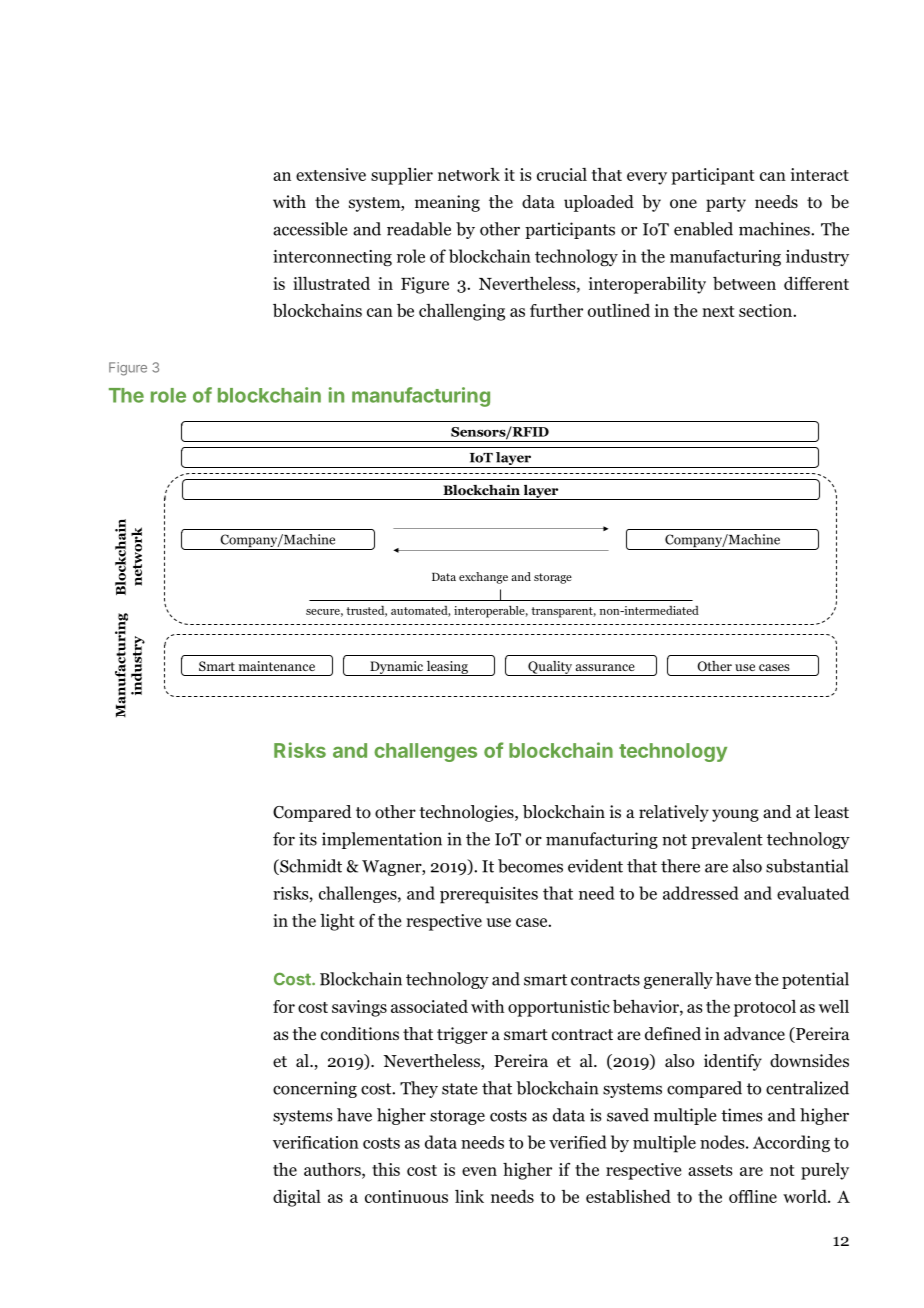  Describe the element at coordinates (726, 204) in the screenshot. I see `party` at that location.
